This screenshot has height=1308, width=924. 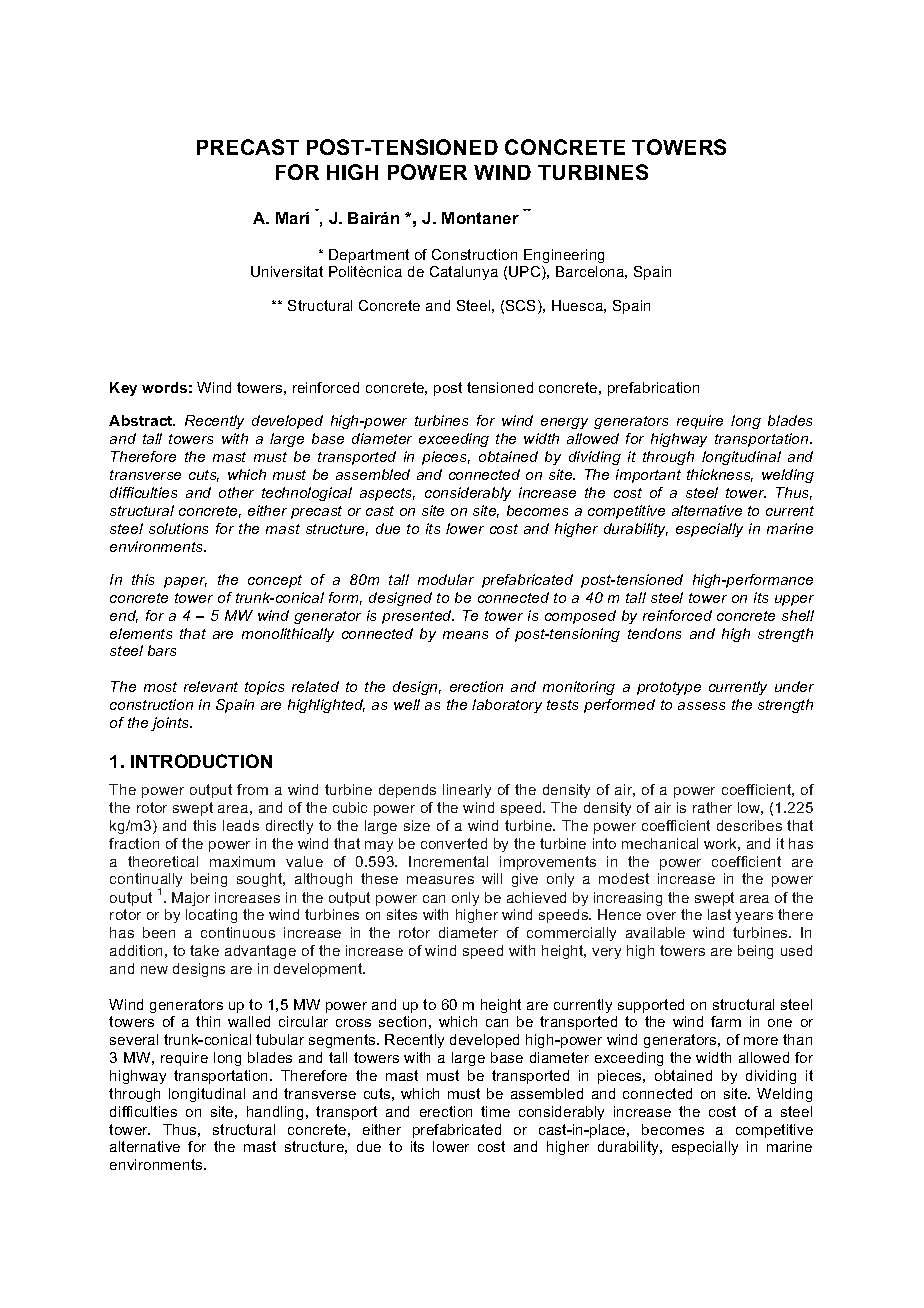 What do you see at coordinates (275, 1113) in the screenshot?
I see `handling` at bounding box center [275, 1113].
